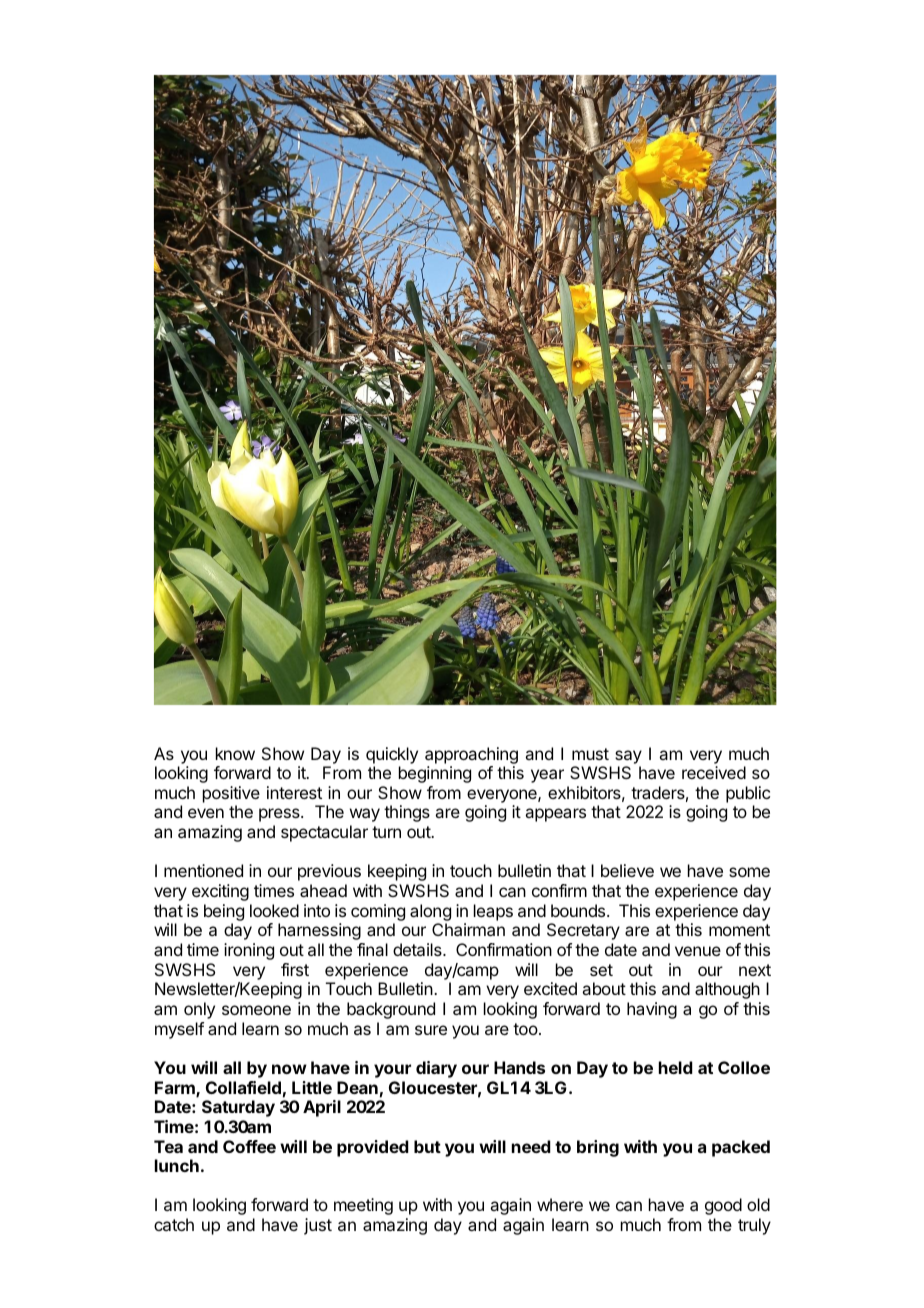 The width and height of the page is (924, 1308). I want to click on received, so click(714, 772).
